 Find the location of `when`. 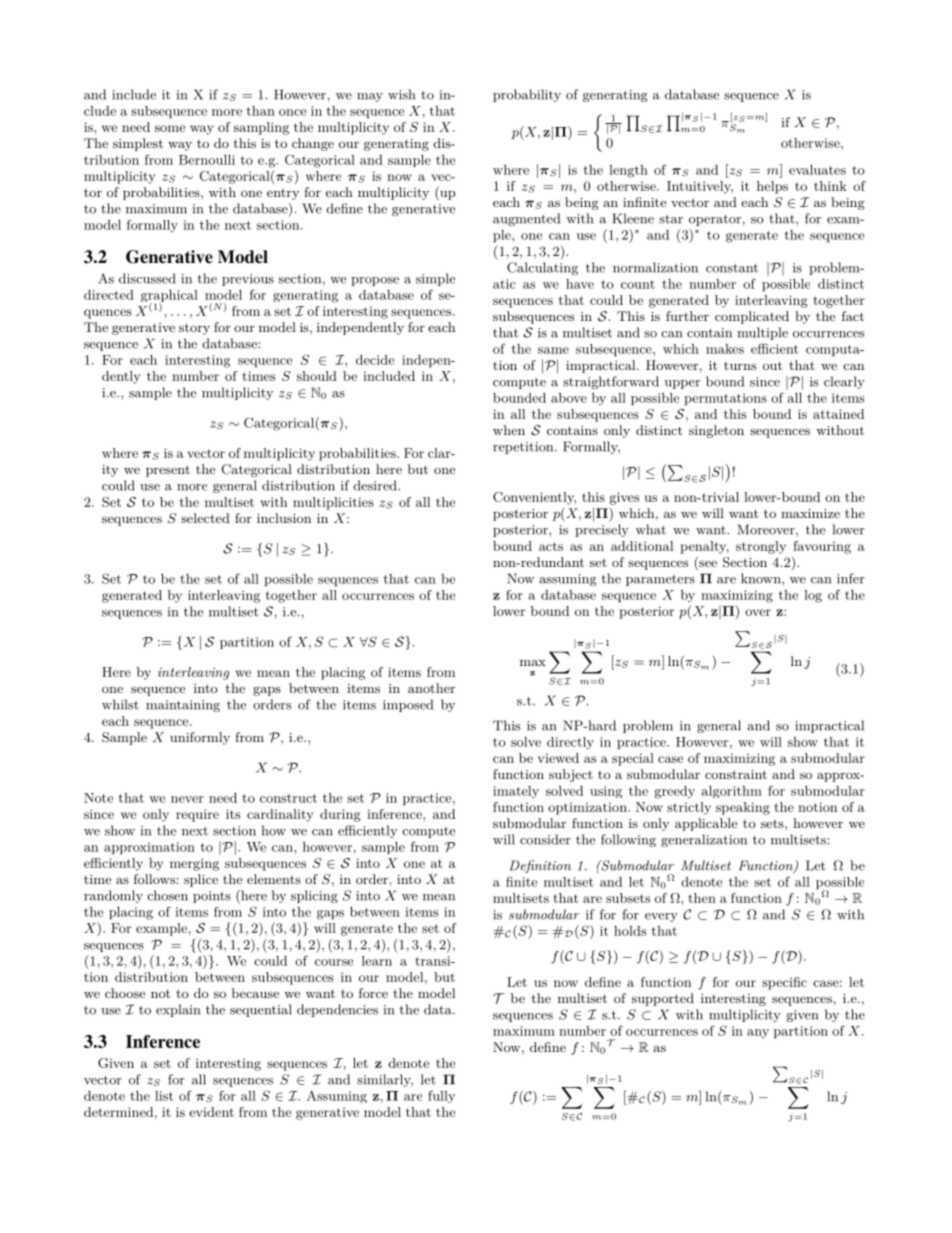

when is located at coordinates (509, 430).
